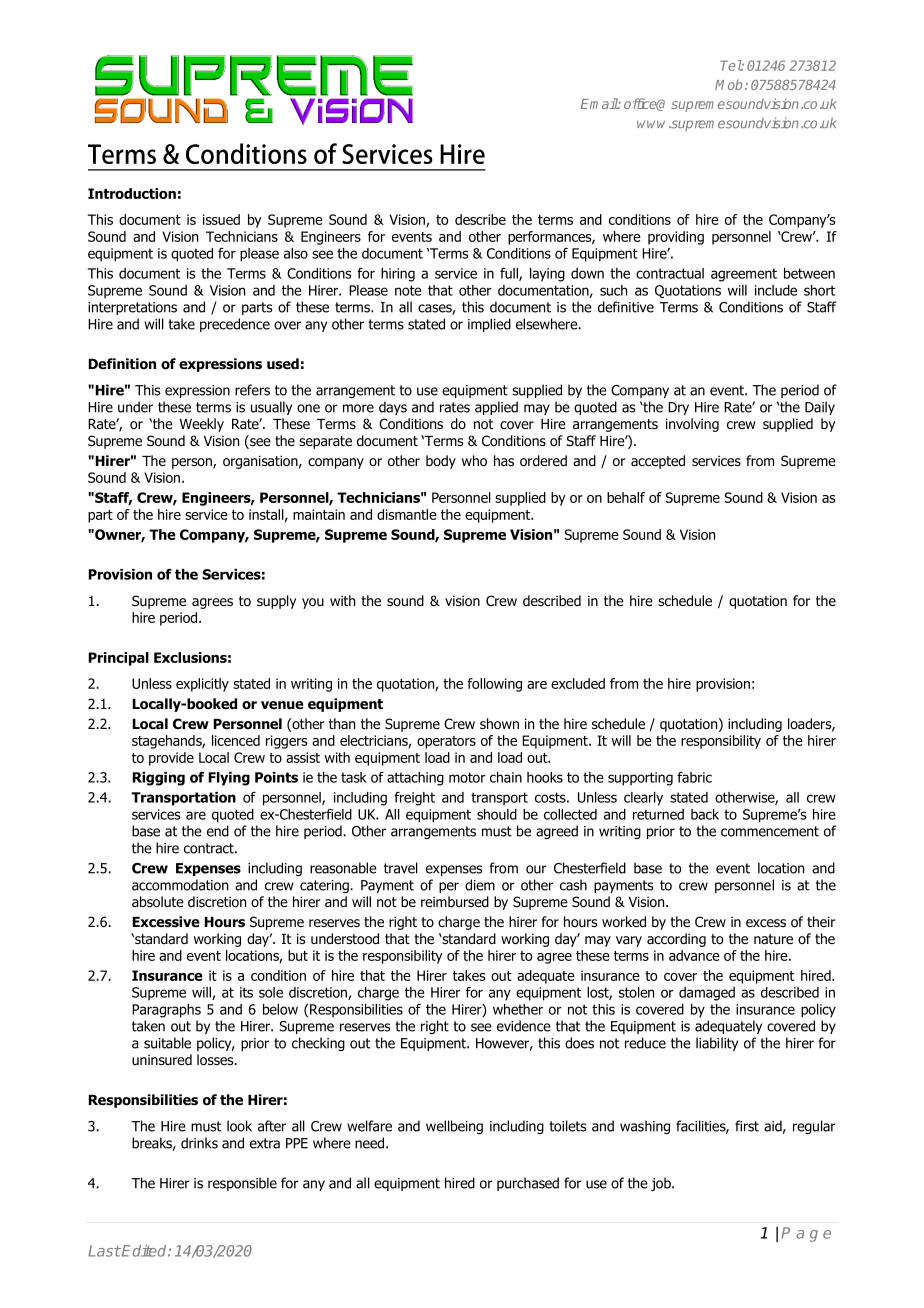 The image size is (924, 1308). Describe the element at coordinates (202, 425) in the image. I see `Weekly` at that location.
